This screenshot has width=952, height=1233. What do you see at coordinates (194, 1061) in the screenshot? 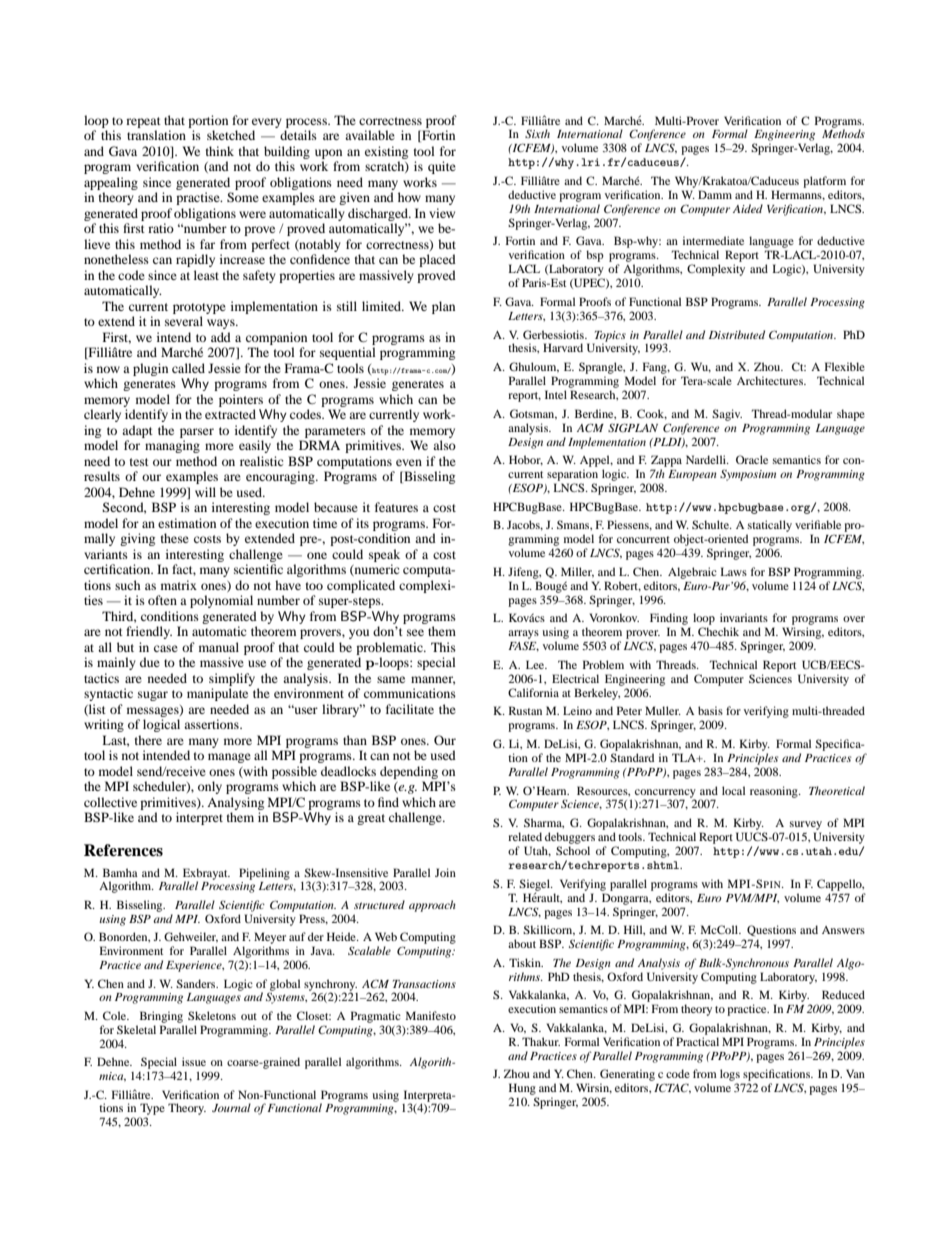
I see `issue` at bounding box center [194, 1061].
